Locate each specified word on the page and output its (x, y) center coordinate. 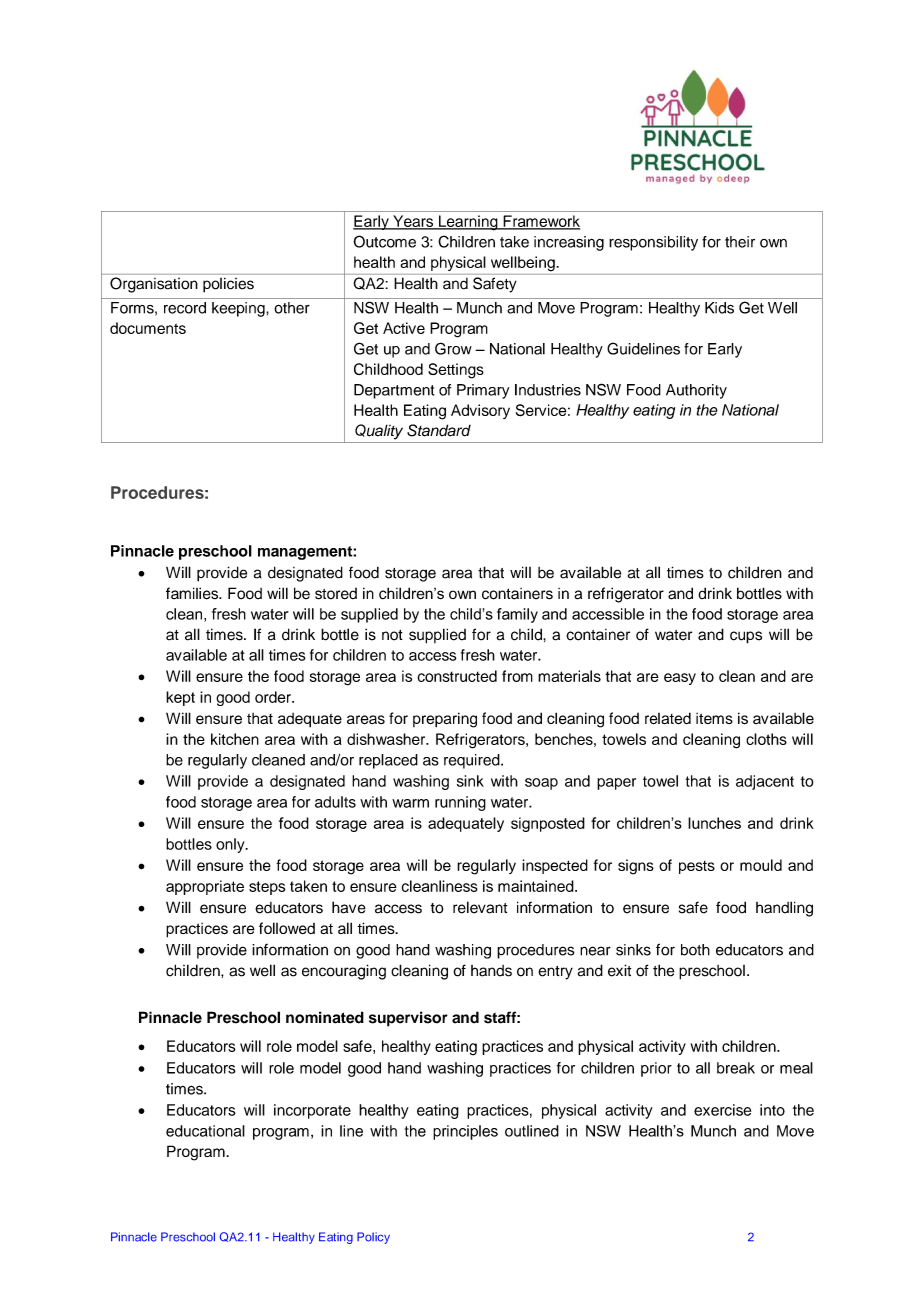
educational (205, 1131)
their (740, 242)
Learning (468, 223)
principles (465, 1132)
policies (228, 285)
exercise (722, 1110)
